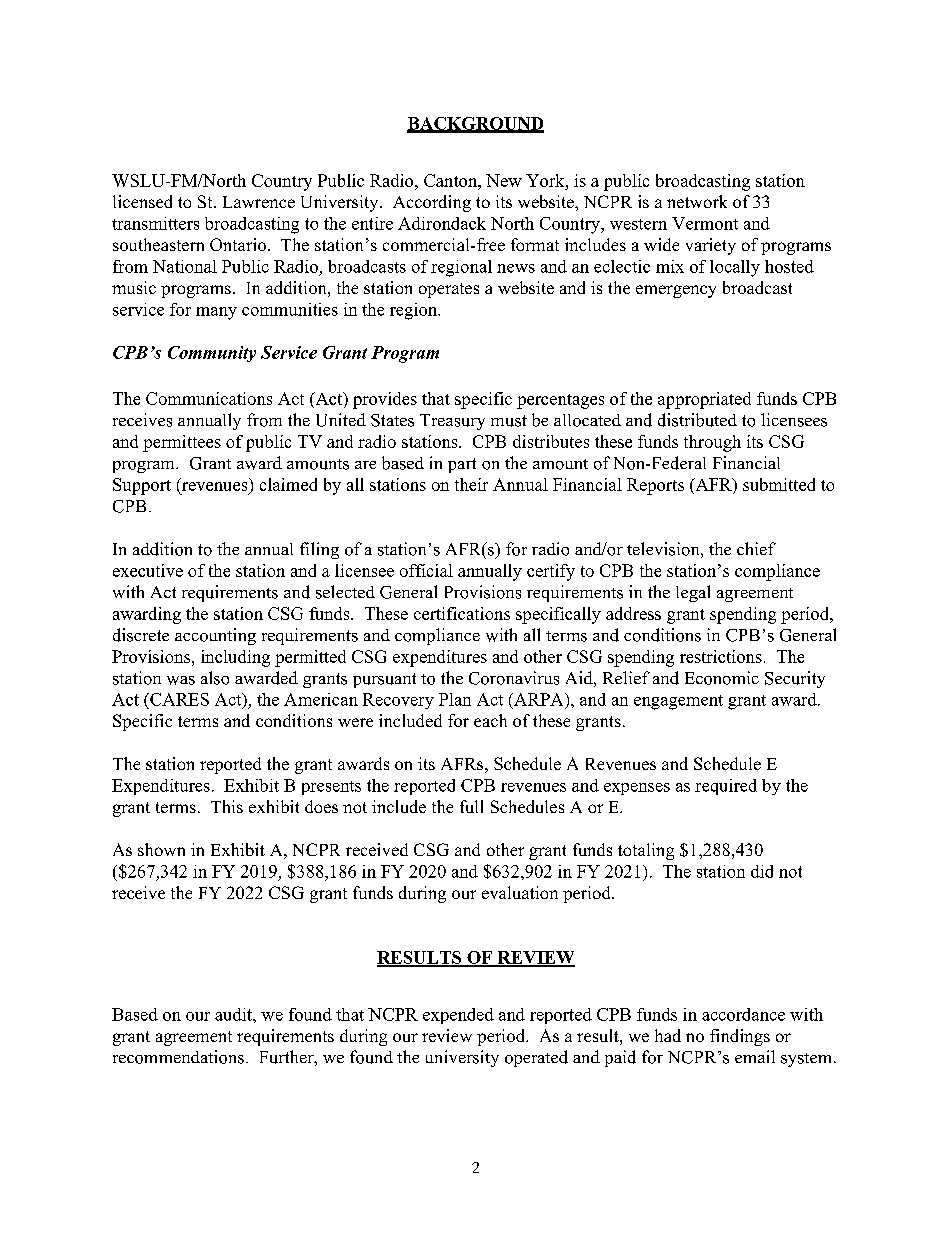 The height and width of the screenshot is (1233, 952). What do you see at coordinates (490, 720) in the screenshot?
I see `each` at bounding box center [490, 720].
